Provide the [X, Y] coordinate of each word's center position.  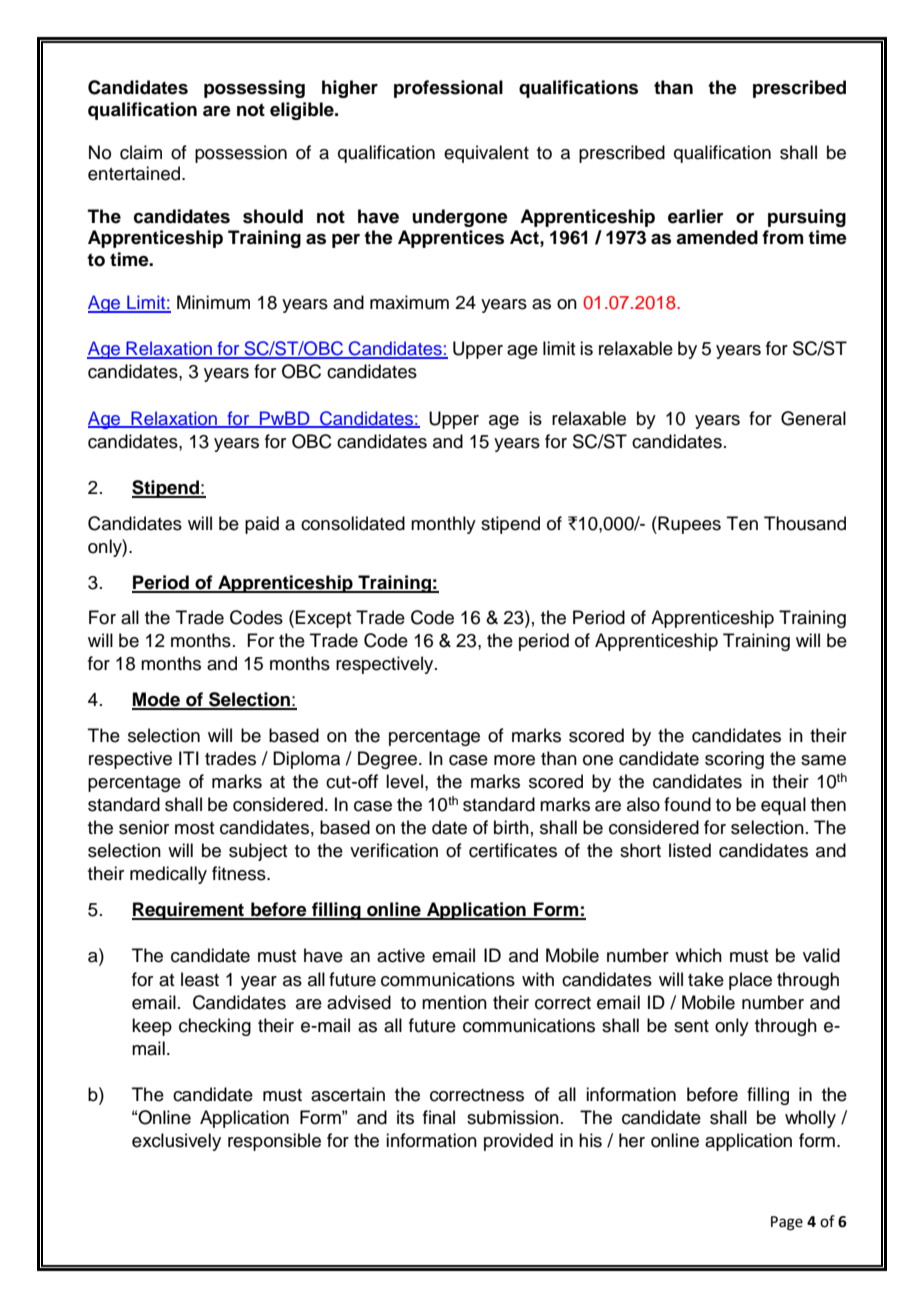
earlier [696, 216]
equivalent [486, 154]
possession [241, 154]
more [514, 760]
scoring [734, 760]
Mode [157, 700]
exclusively [176, 1142]
